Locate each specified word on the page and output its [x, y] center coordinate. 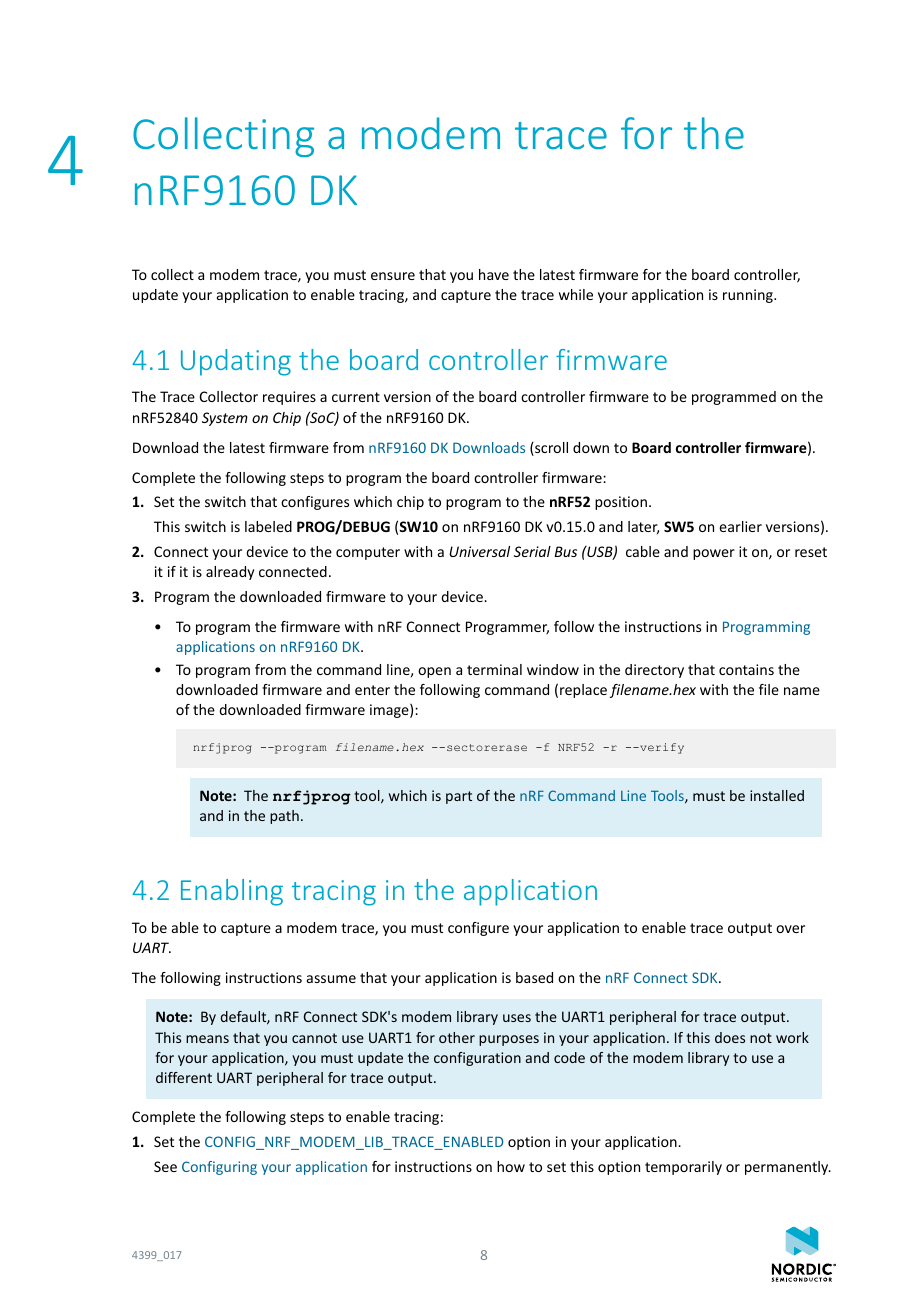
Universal [479, 551]
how [511, 1166]
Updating [236, 362]
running [749, 296]
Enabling [232, 892]
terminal [494, 669]
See [165, 1166]
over [790, 929]
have [494, 274]
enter [372, 690]
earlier [740, 526]
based [534, 977]
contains [746, 669]
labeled [268, 526]
